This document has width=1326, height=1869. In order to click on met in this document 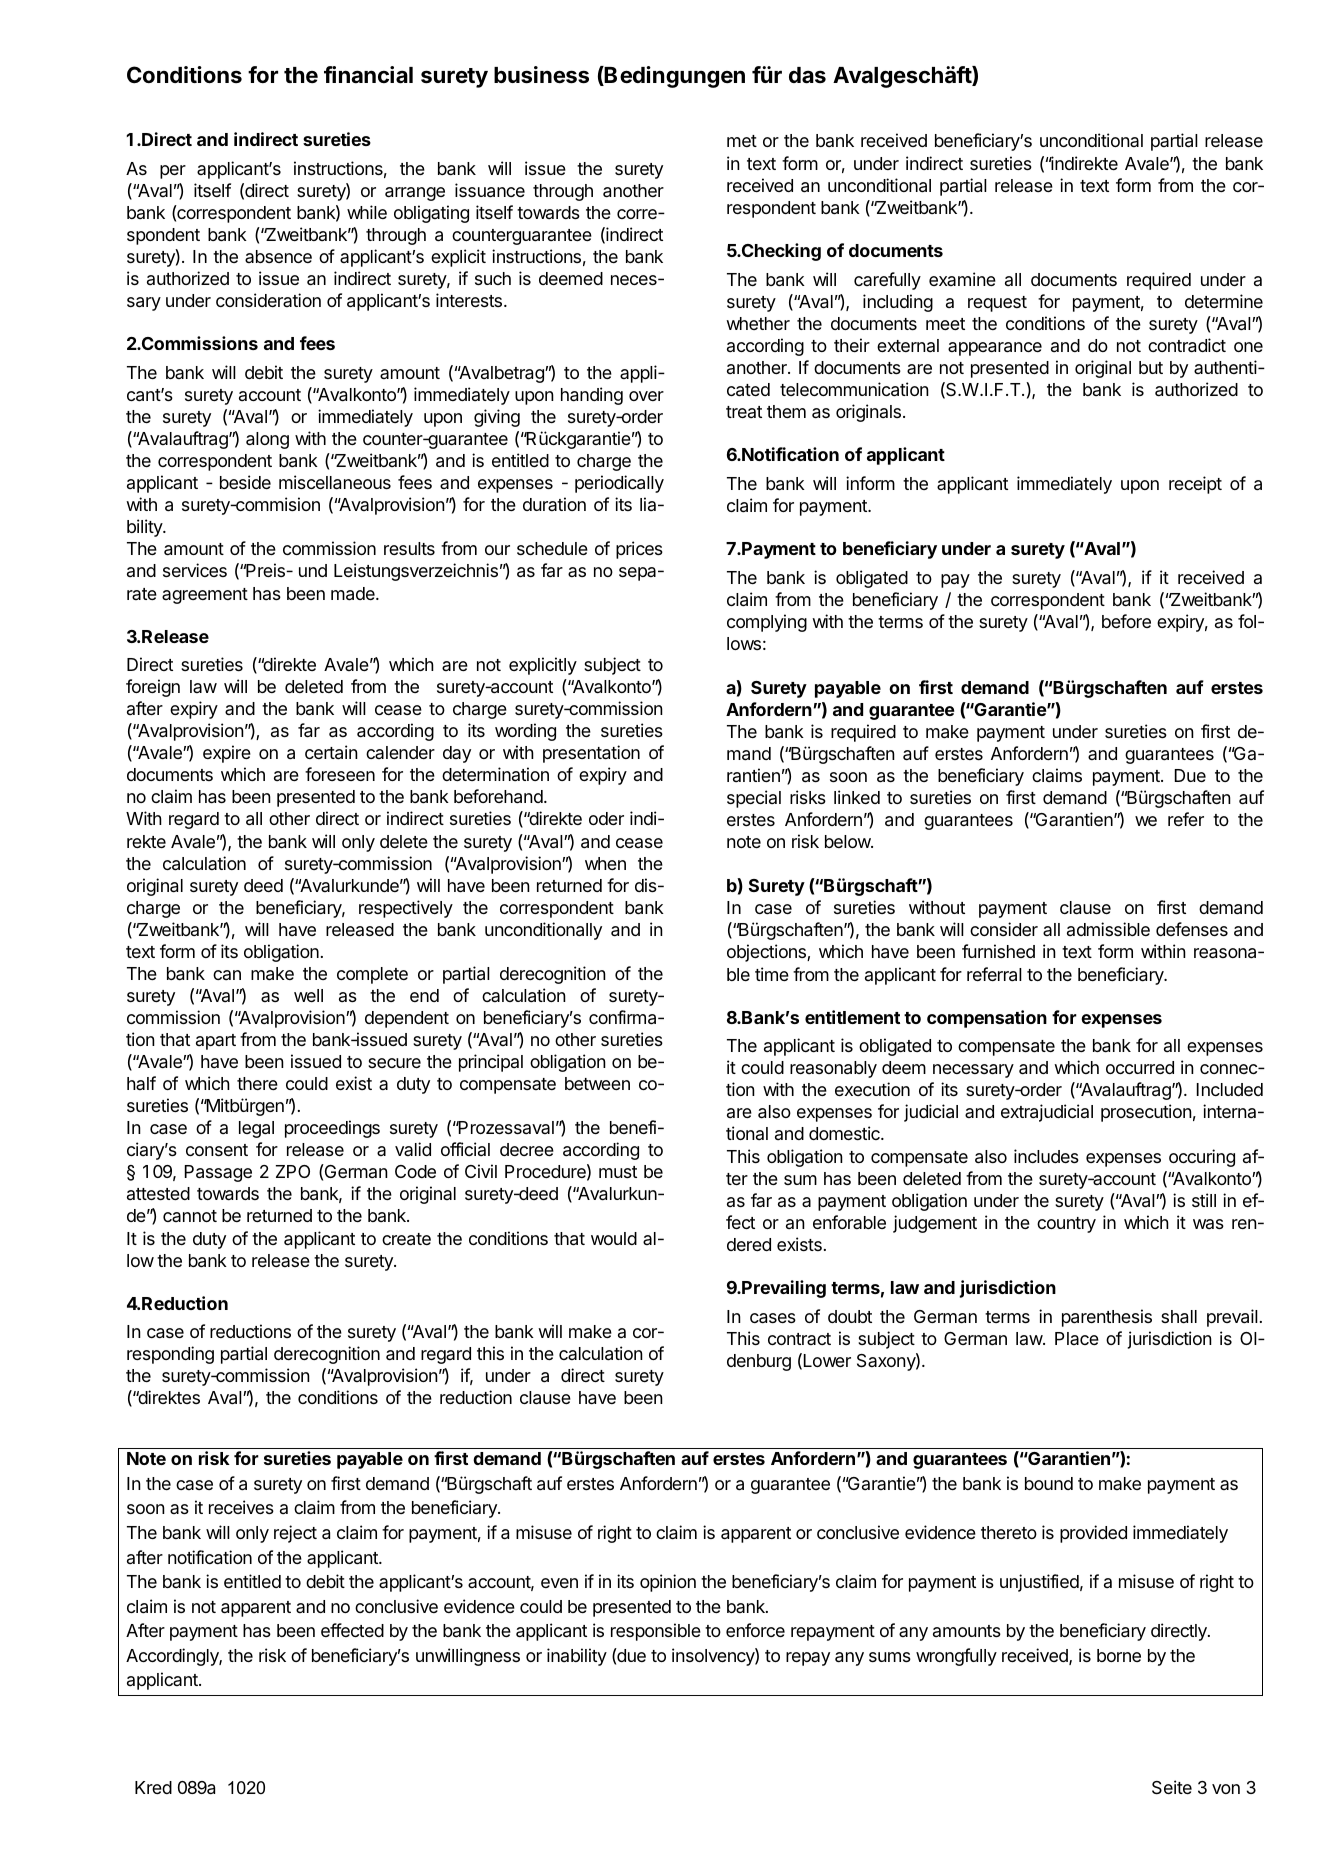, I will do `click(742, 141)`.
